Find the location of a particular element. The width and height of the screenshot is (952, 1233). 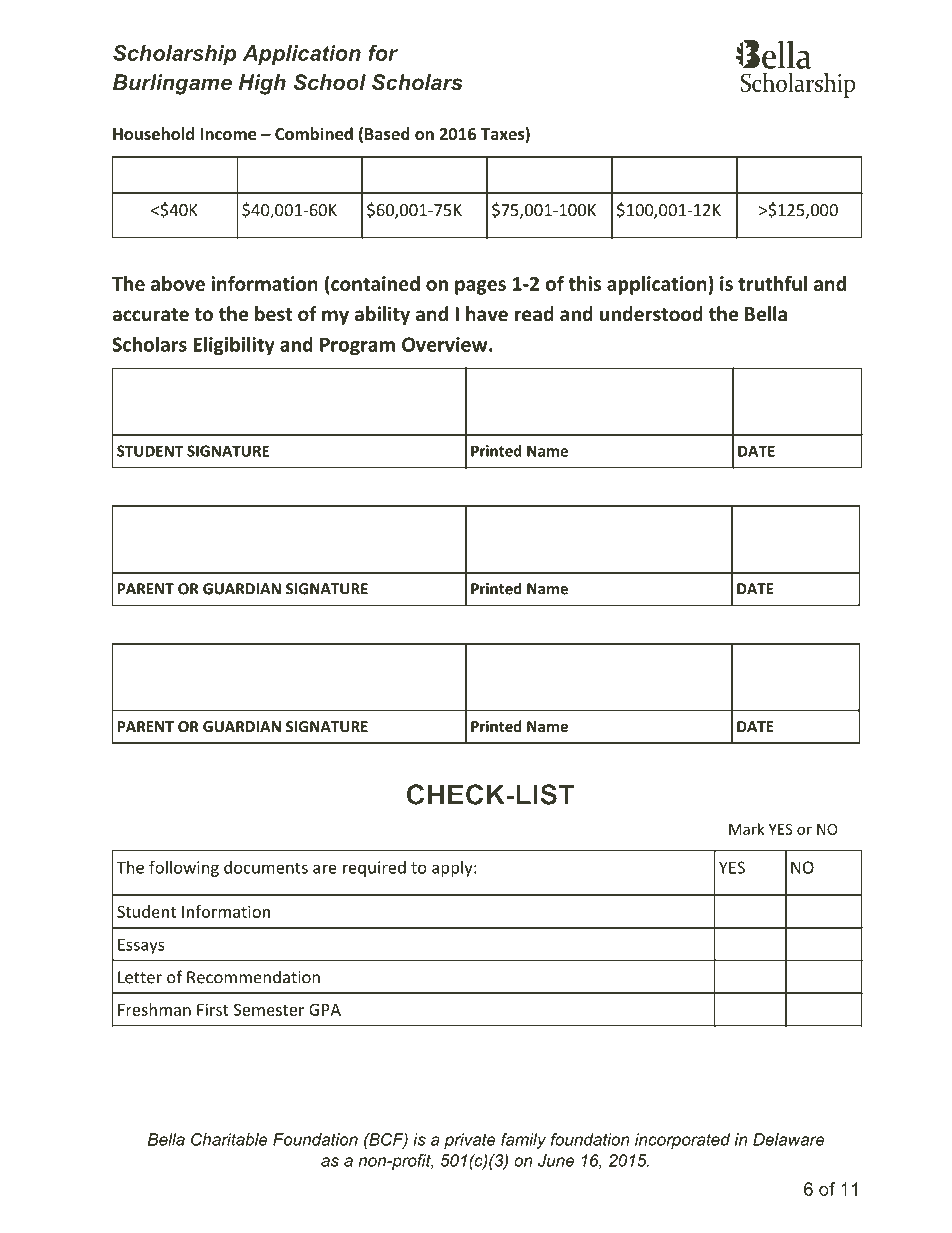

Taxes is located at coordinates (503, 135).
